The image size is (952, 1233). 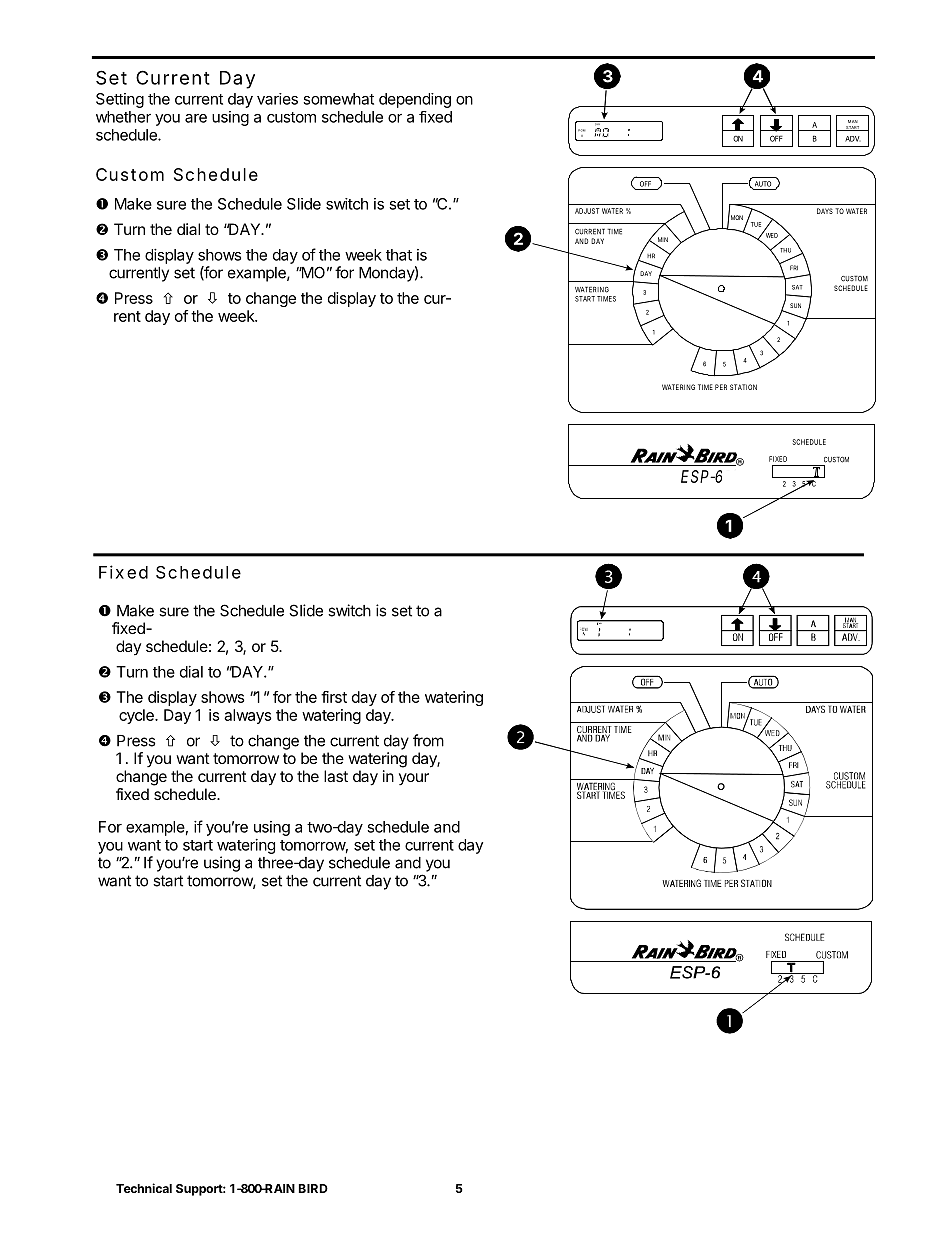 What do you see at coordinates (853, 139) in the screenshot?
I see `ADV` at bounding box center [853, 139].
